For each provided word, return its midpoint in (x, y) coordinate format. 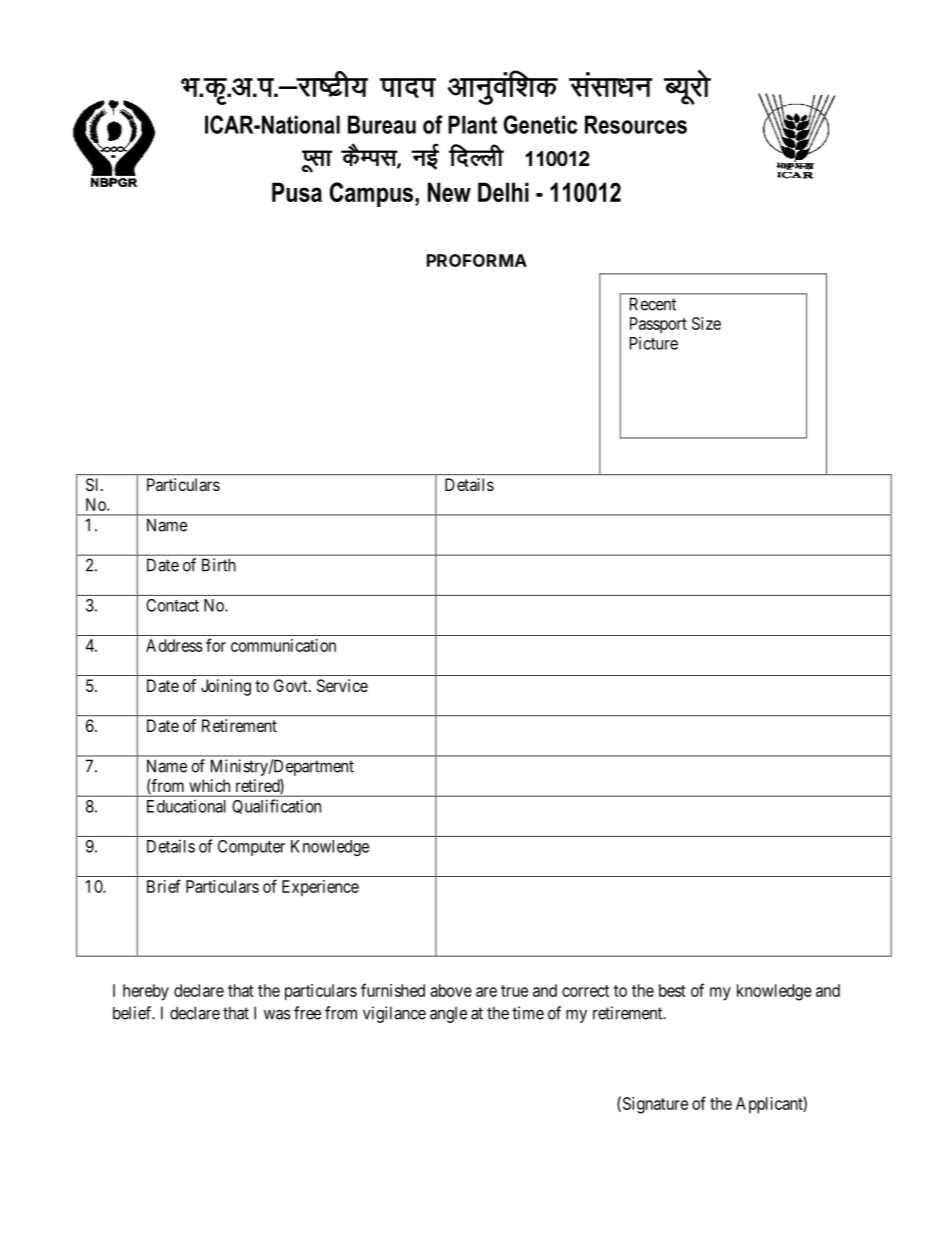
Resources (636, 124)
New (449, 192)
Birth (219, 565)
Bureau (382, 124)
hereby (146, 992)
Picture (654, 343)
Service (342, 685)
